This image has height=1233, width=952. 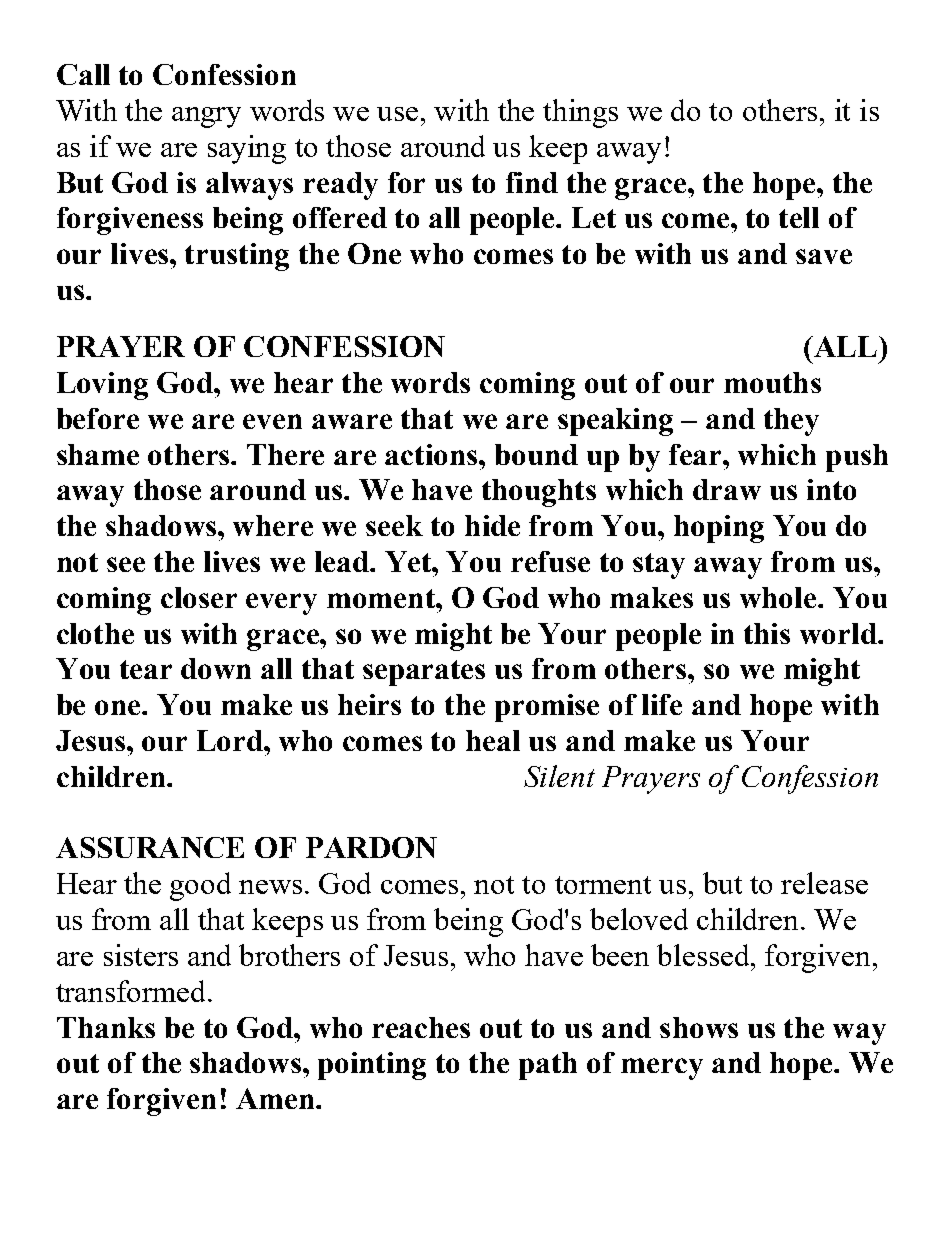 What do you see at coordinates (206, 117) in the image?
I see `angry` at bounding box center [206, 117].
